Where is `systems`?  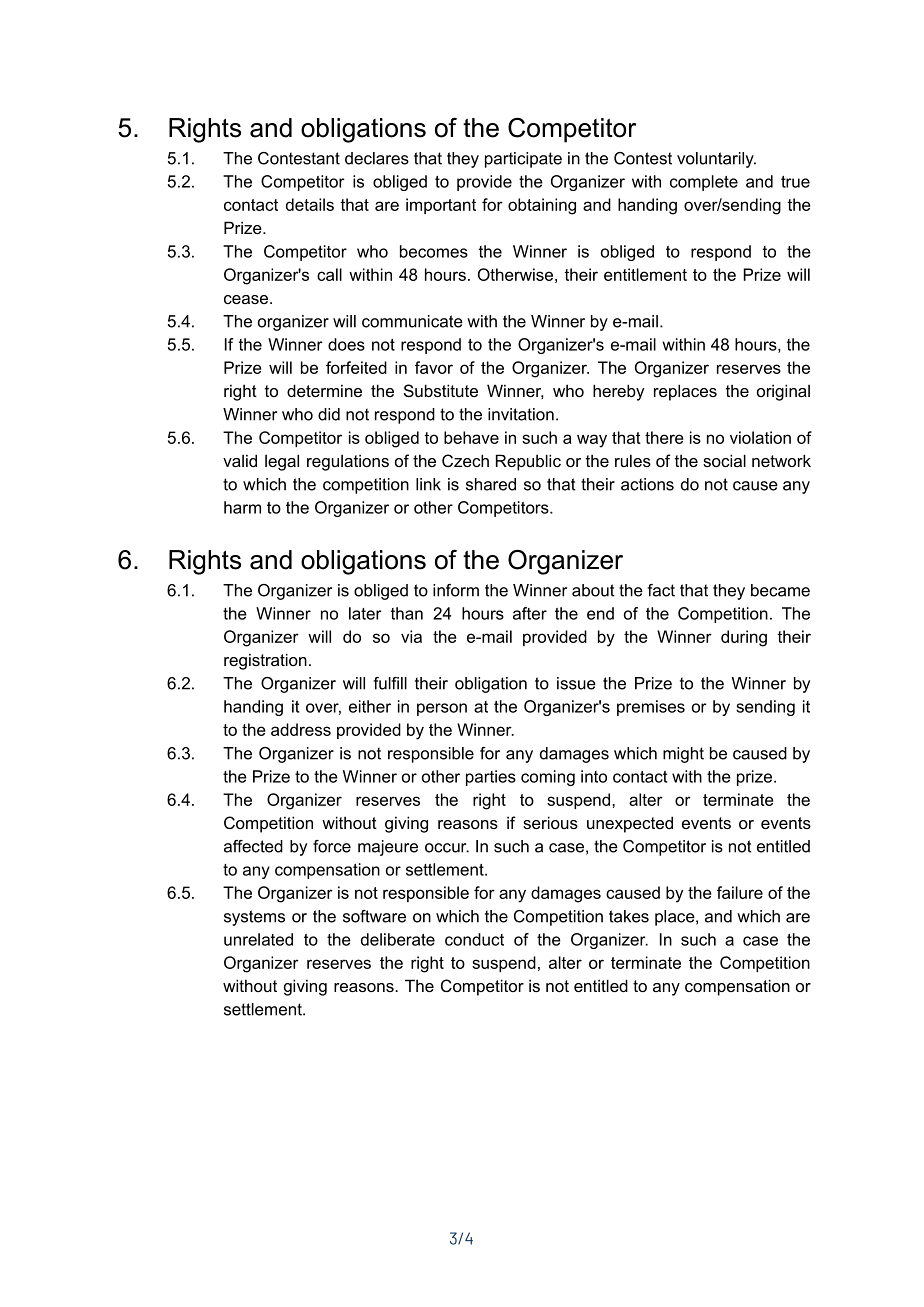
systems is located at coordinates (254, 918).
